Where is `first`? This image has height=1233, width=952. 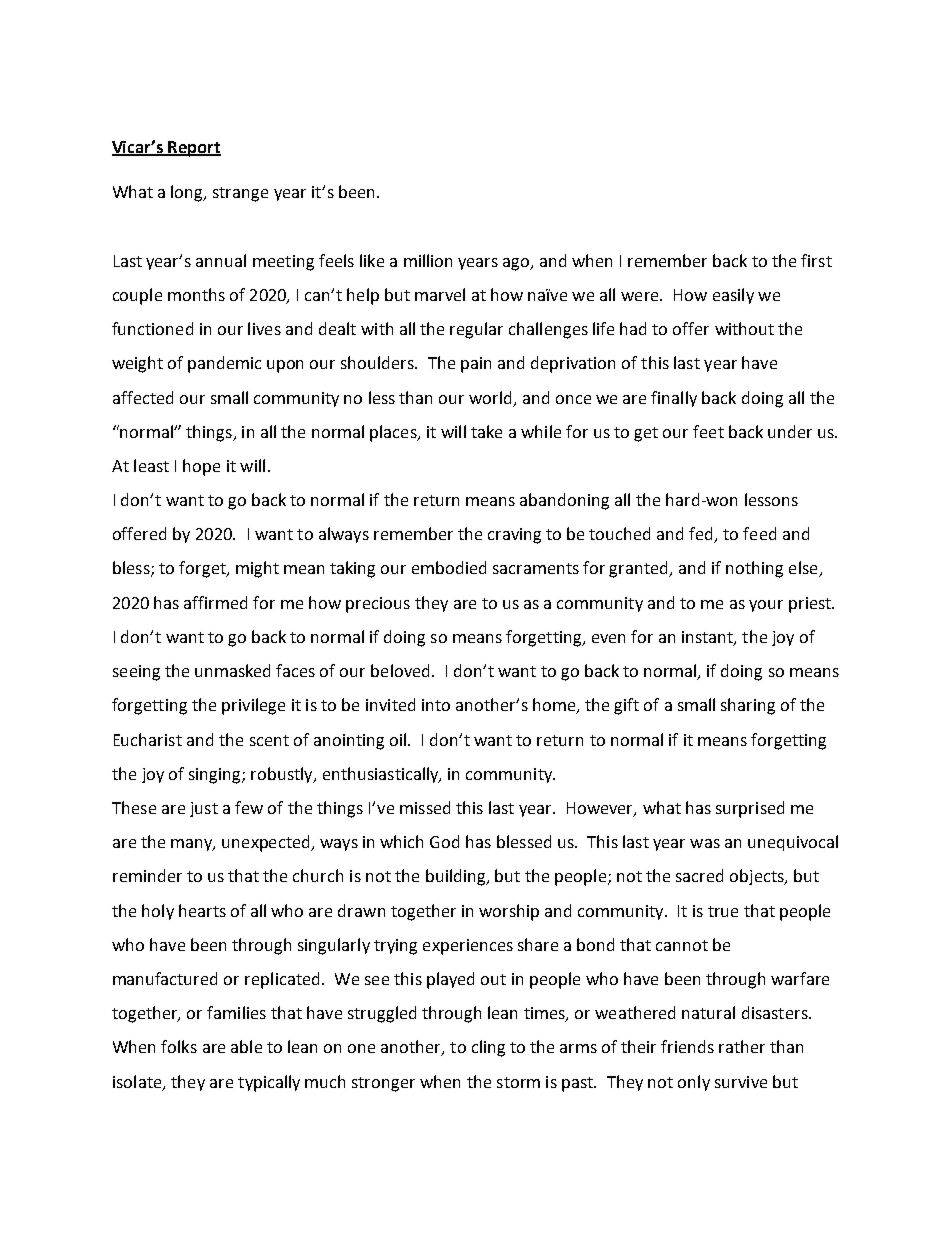 first is located at coordinates (816, 260).
